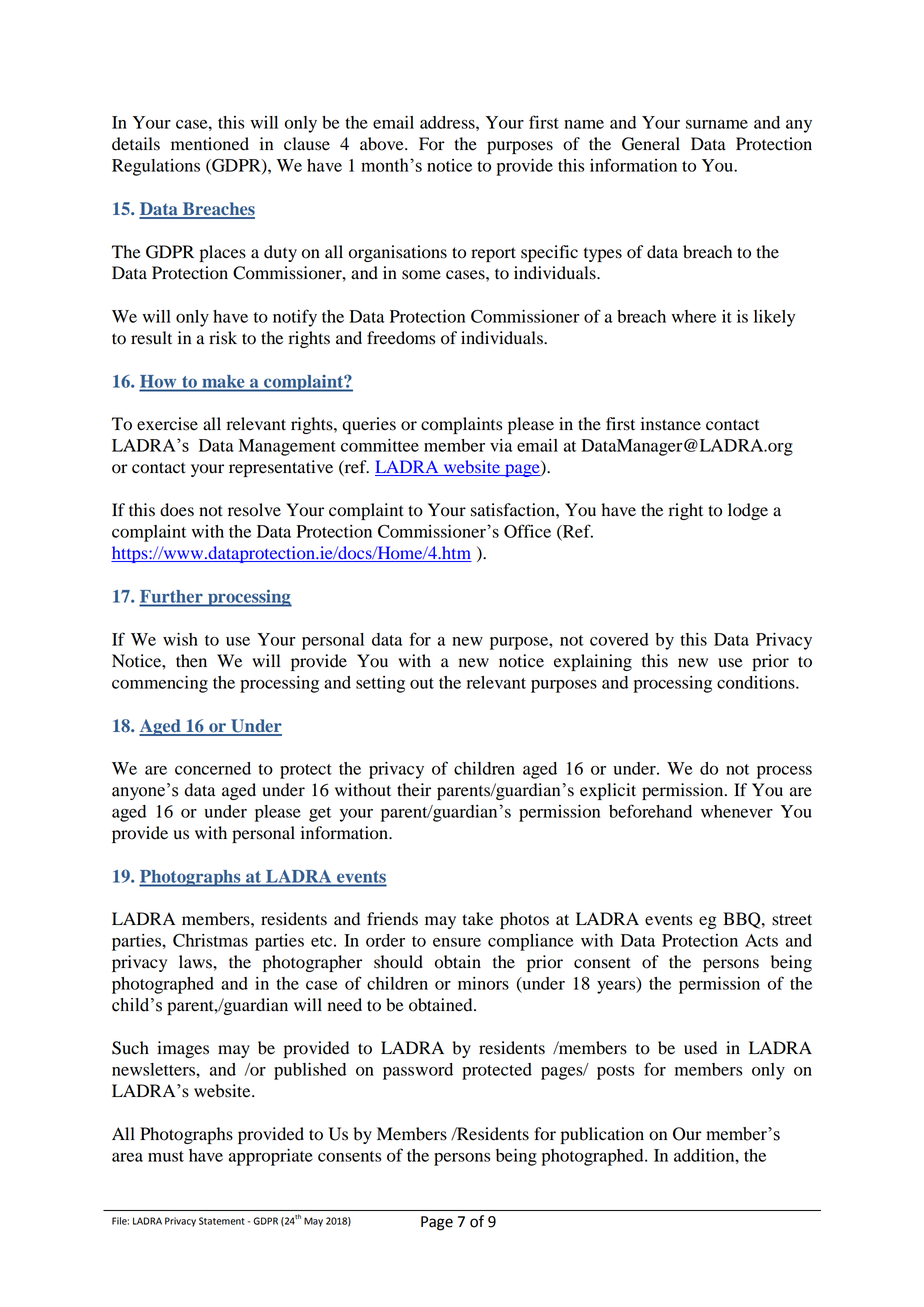 This image has height=1307, width=924. I want to click on then, so click(191, 661).
